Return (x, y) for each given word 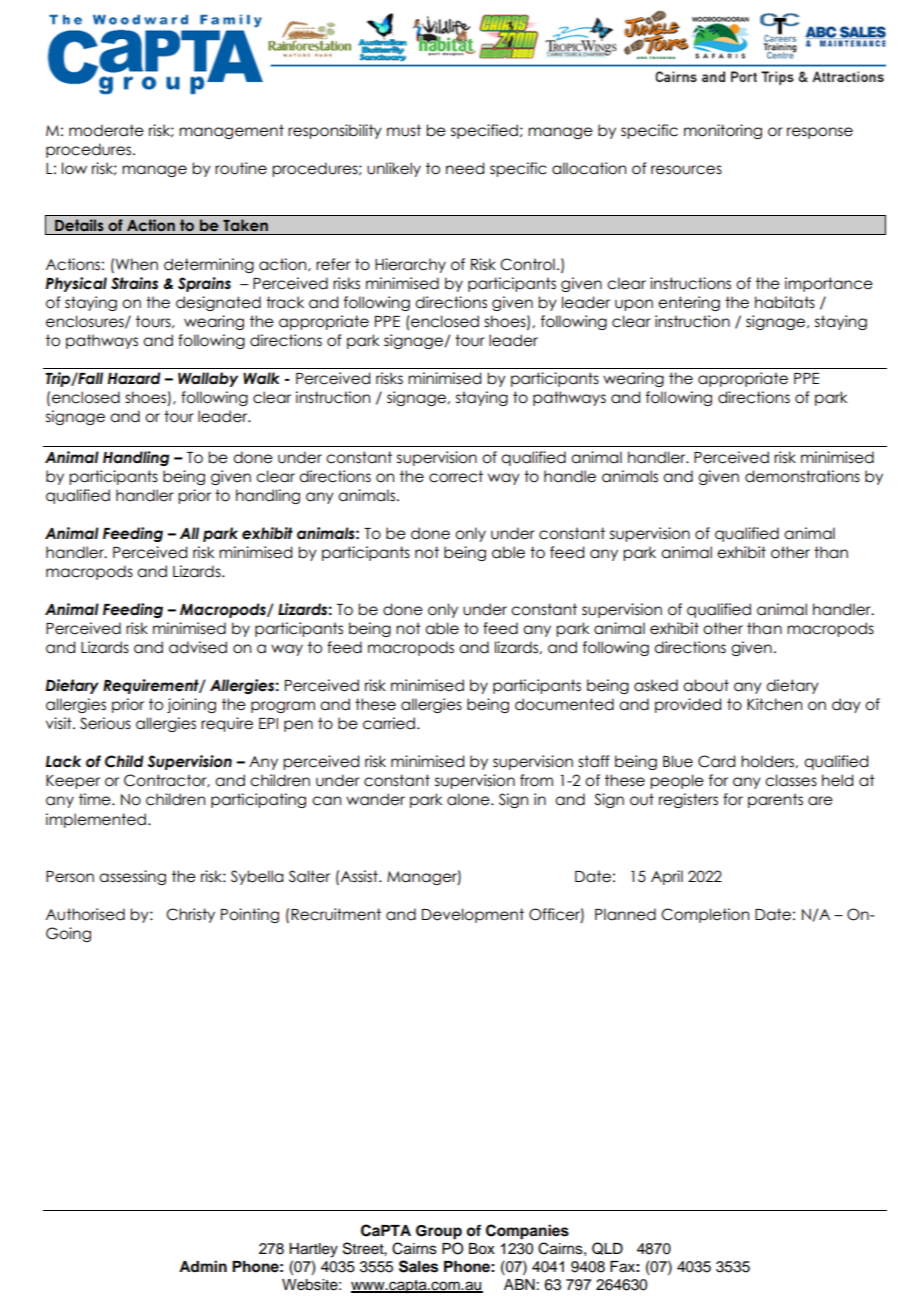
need (465, 168)
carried (389, 723)
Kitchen (774, 704)
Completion (705, 915)
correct (456, 476)
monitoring (723, 131)
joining (191, 705)
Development (473, 915)
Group (439, 1232)
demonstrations (802, 476)
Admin (203, 1266)
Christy (190, 915)
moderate (106, 130)
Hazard (134, 378)
